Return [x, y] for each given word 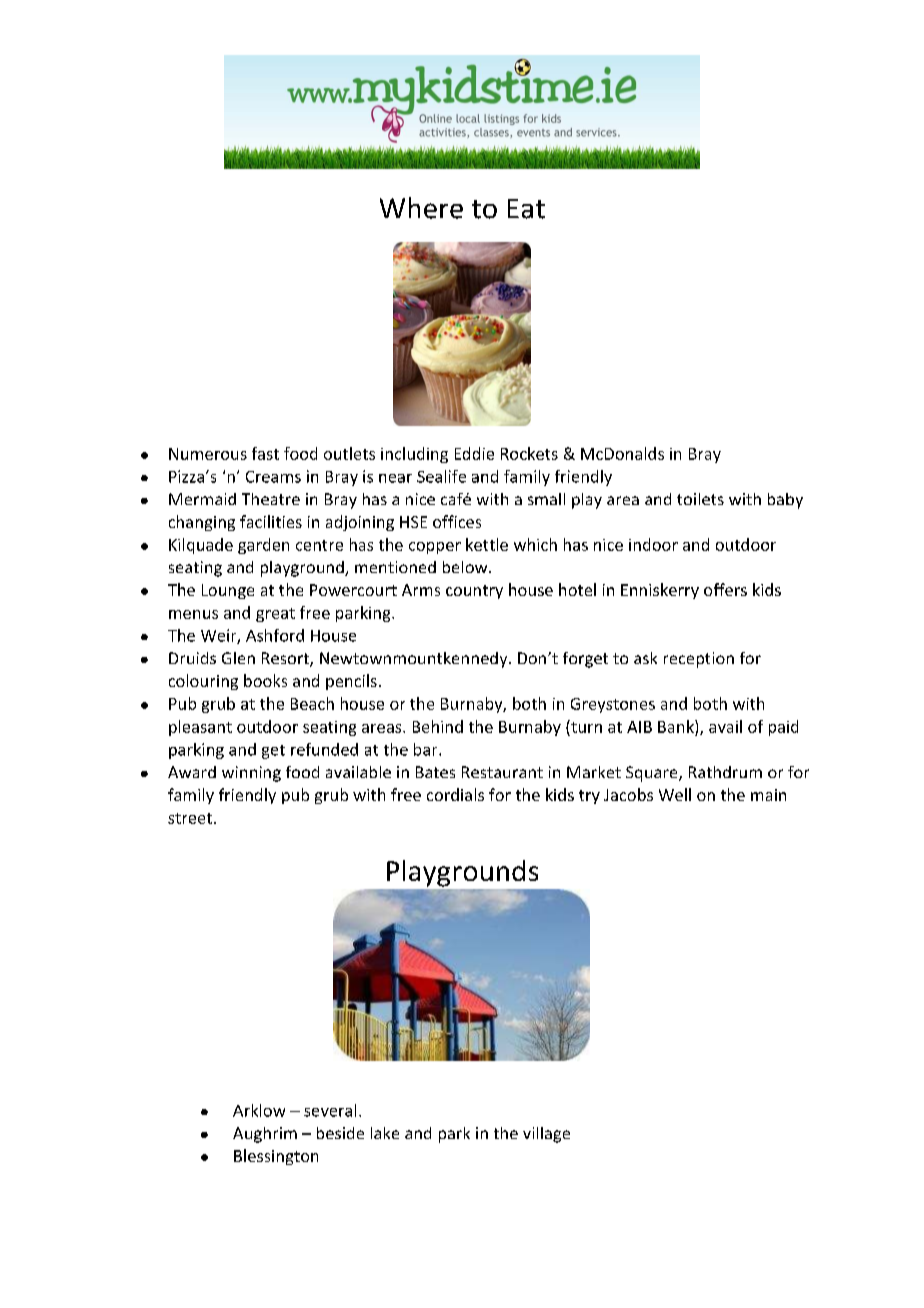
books [265, 680]
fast [265, 453]
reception [699, 660]
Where [421, 208]
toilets [700, 499]
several [330, 1110]
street [190, 818]
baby [785, 501]
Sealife [441, 476]
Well [675, 794]
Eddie [474, 453]
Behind [438, 726]
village [546, 1135]
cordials [455, 794]
